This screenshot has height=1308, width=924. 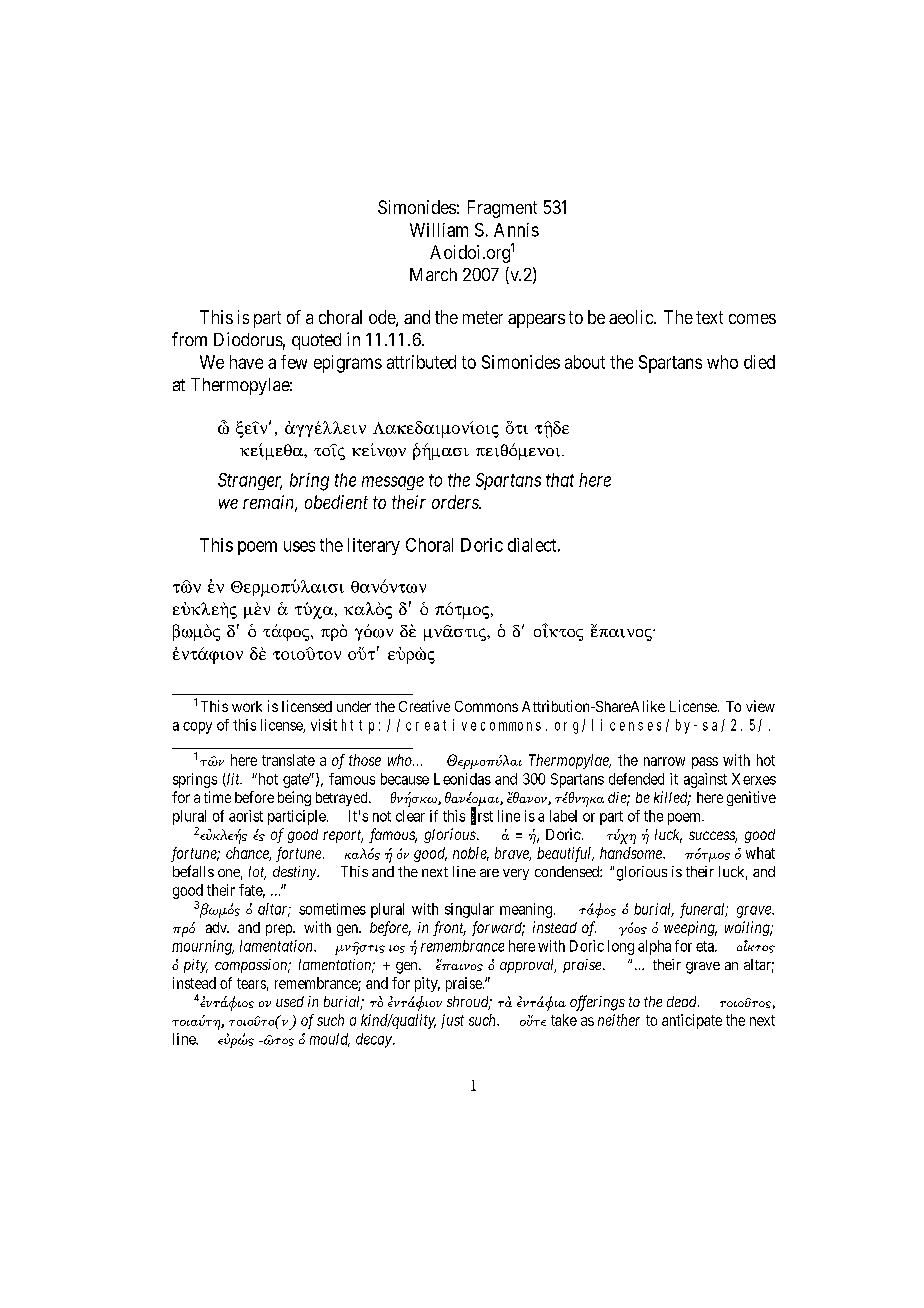 What do you see at coordinates (560, 480) in the screenshot?
I see `that` at bounding box center [560, 480].
